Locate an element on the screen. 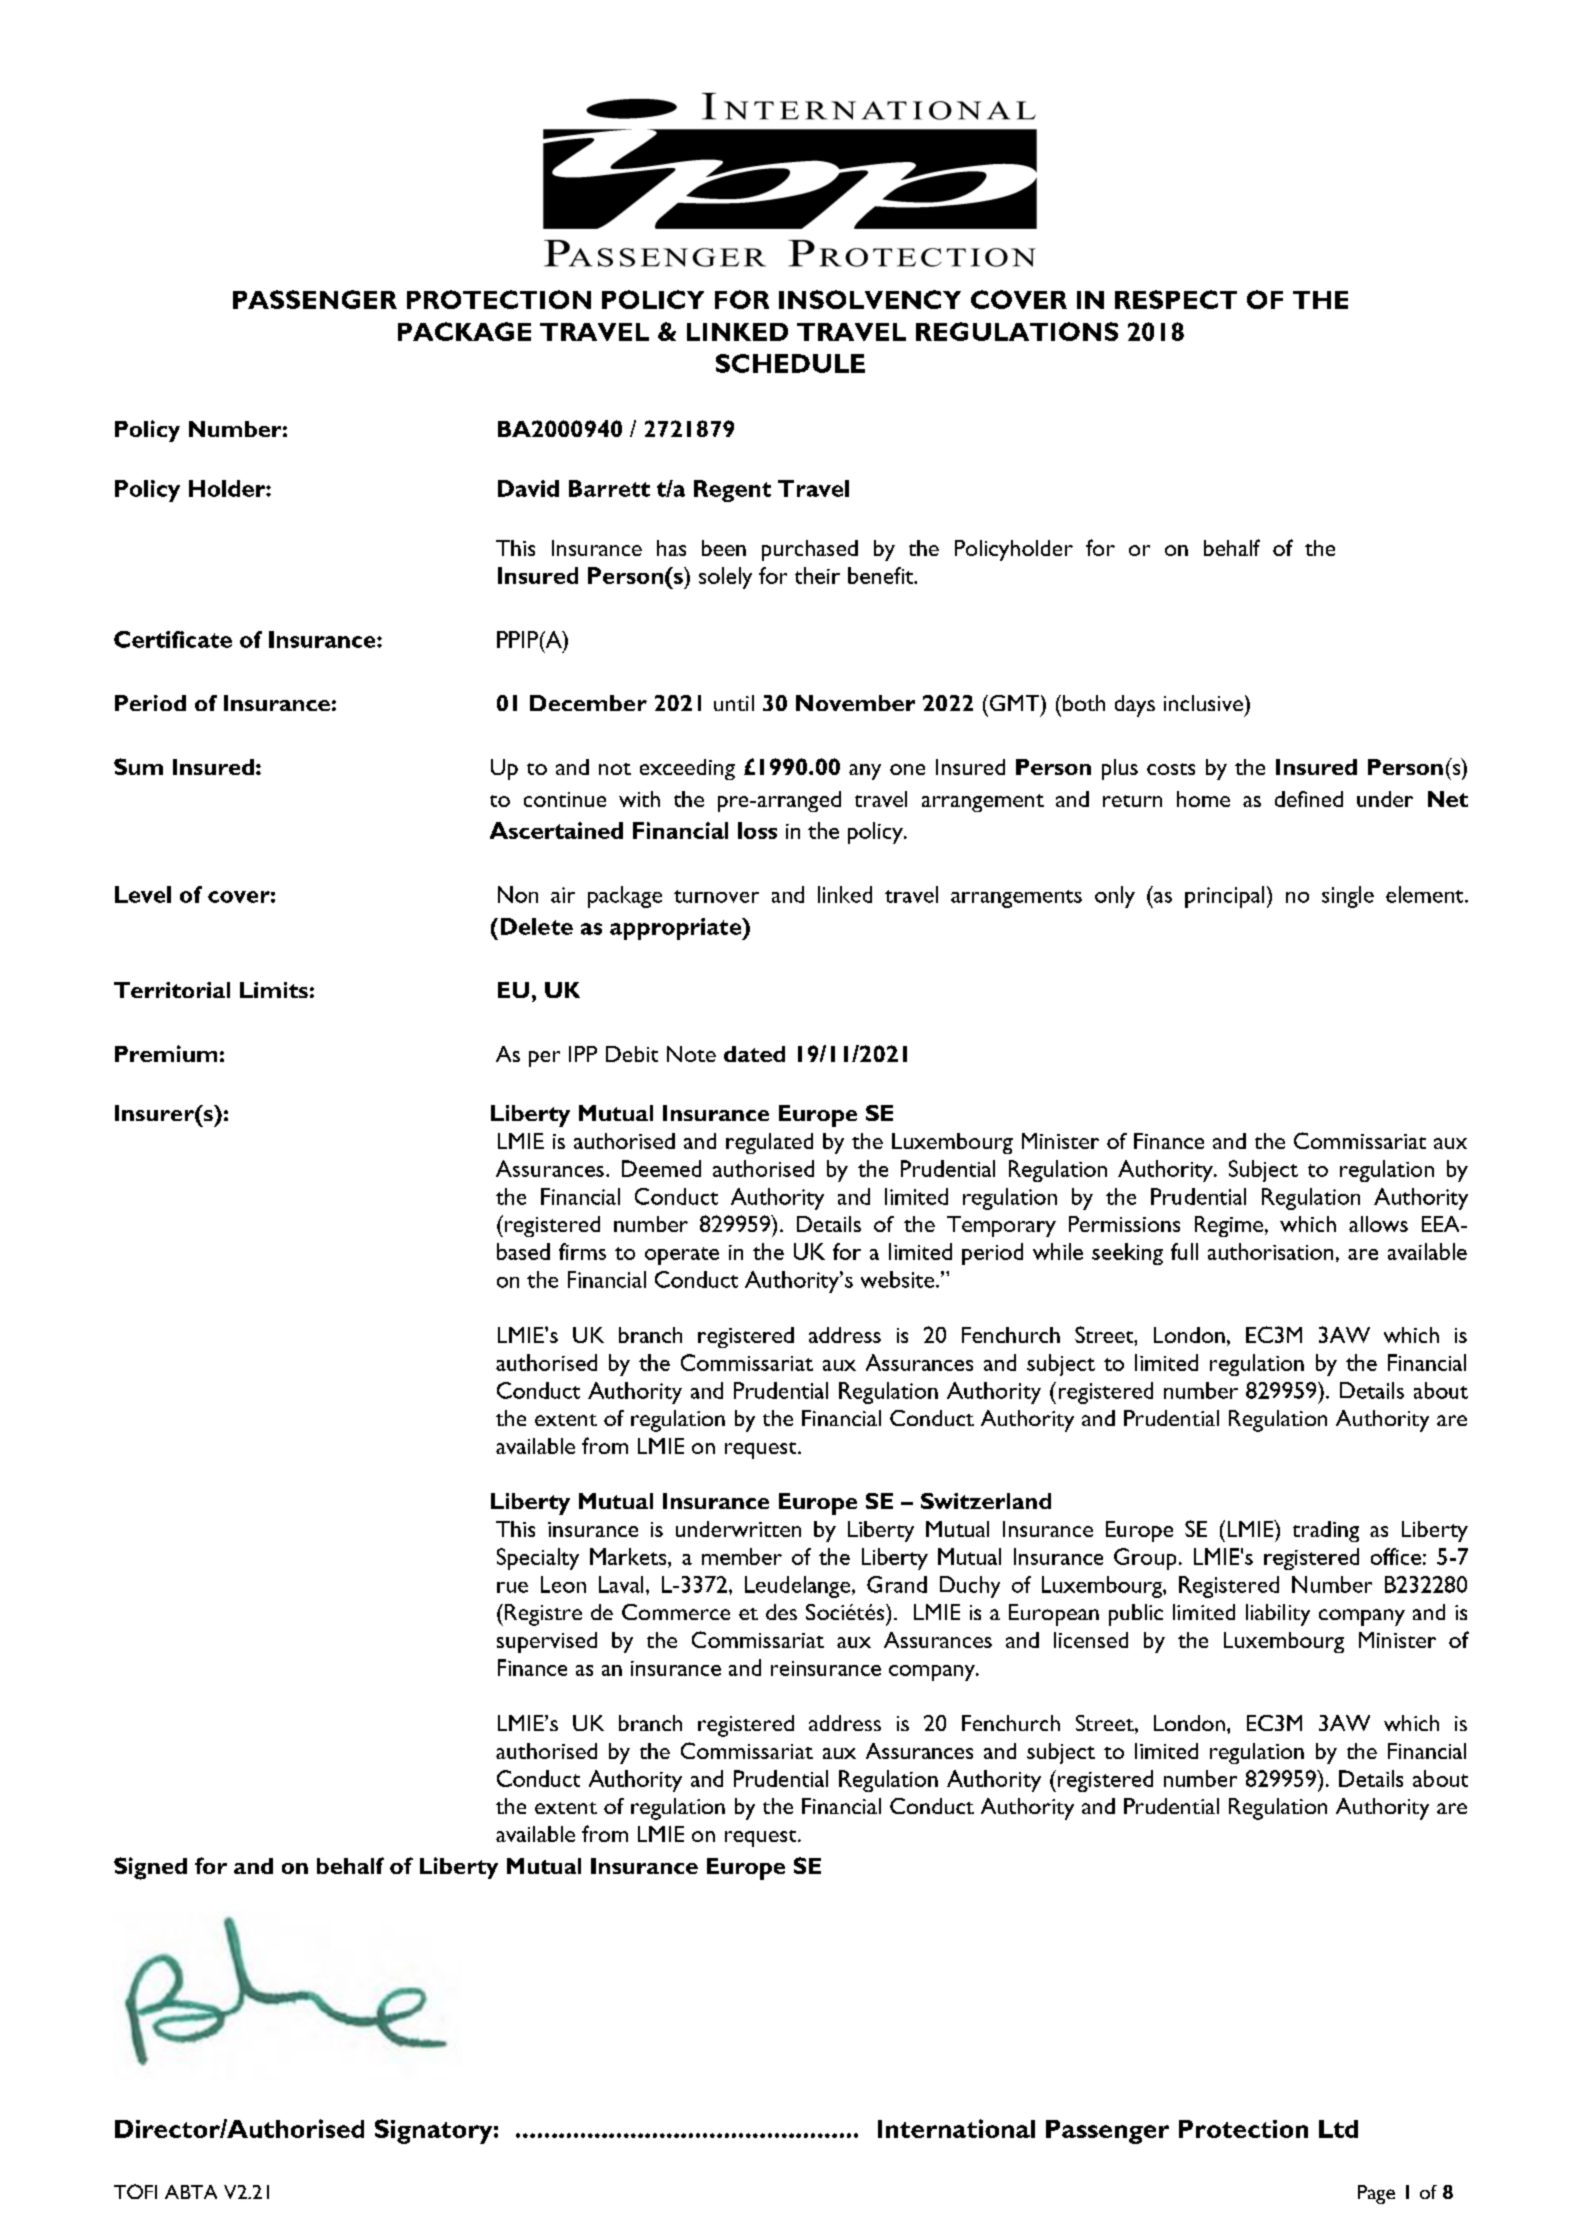 The height and width of the screenshot is (2236, 1581). turnover is located at coordinates (716, 896).
